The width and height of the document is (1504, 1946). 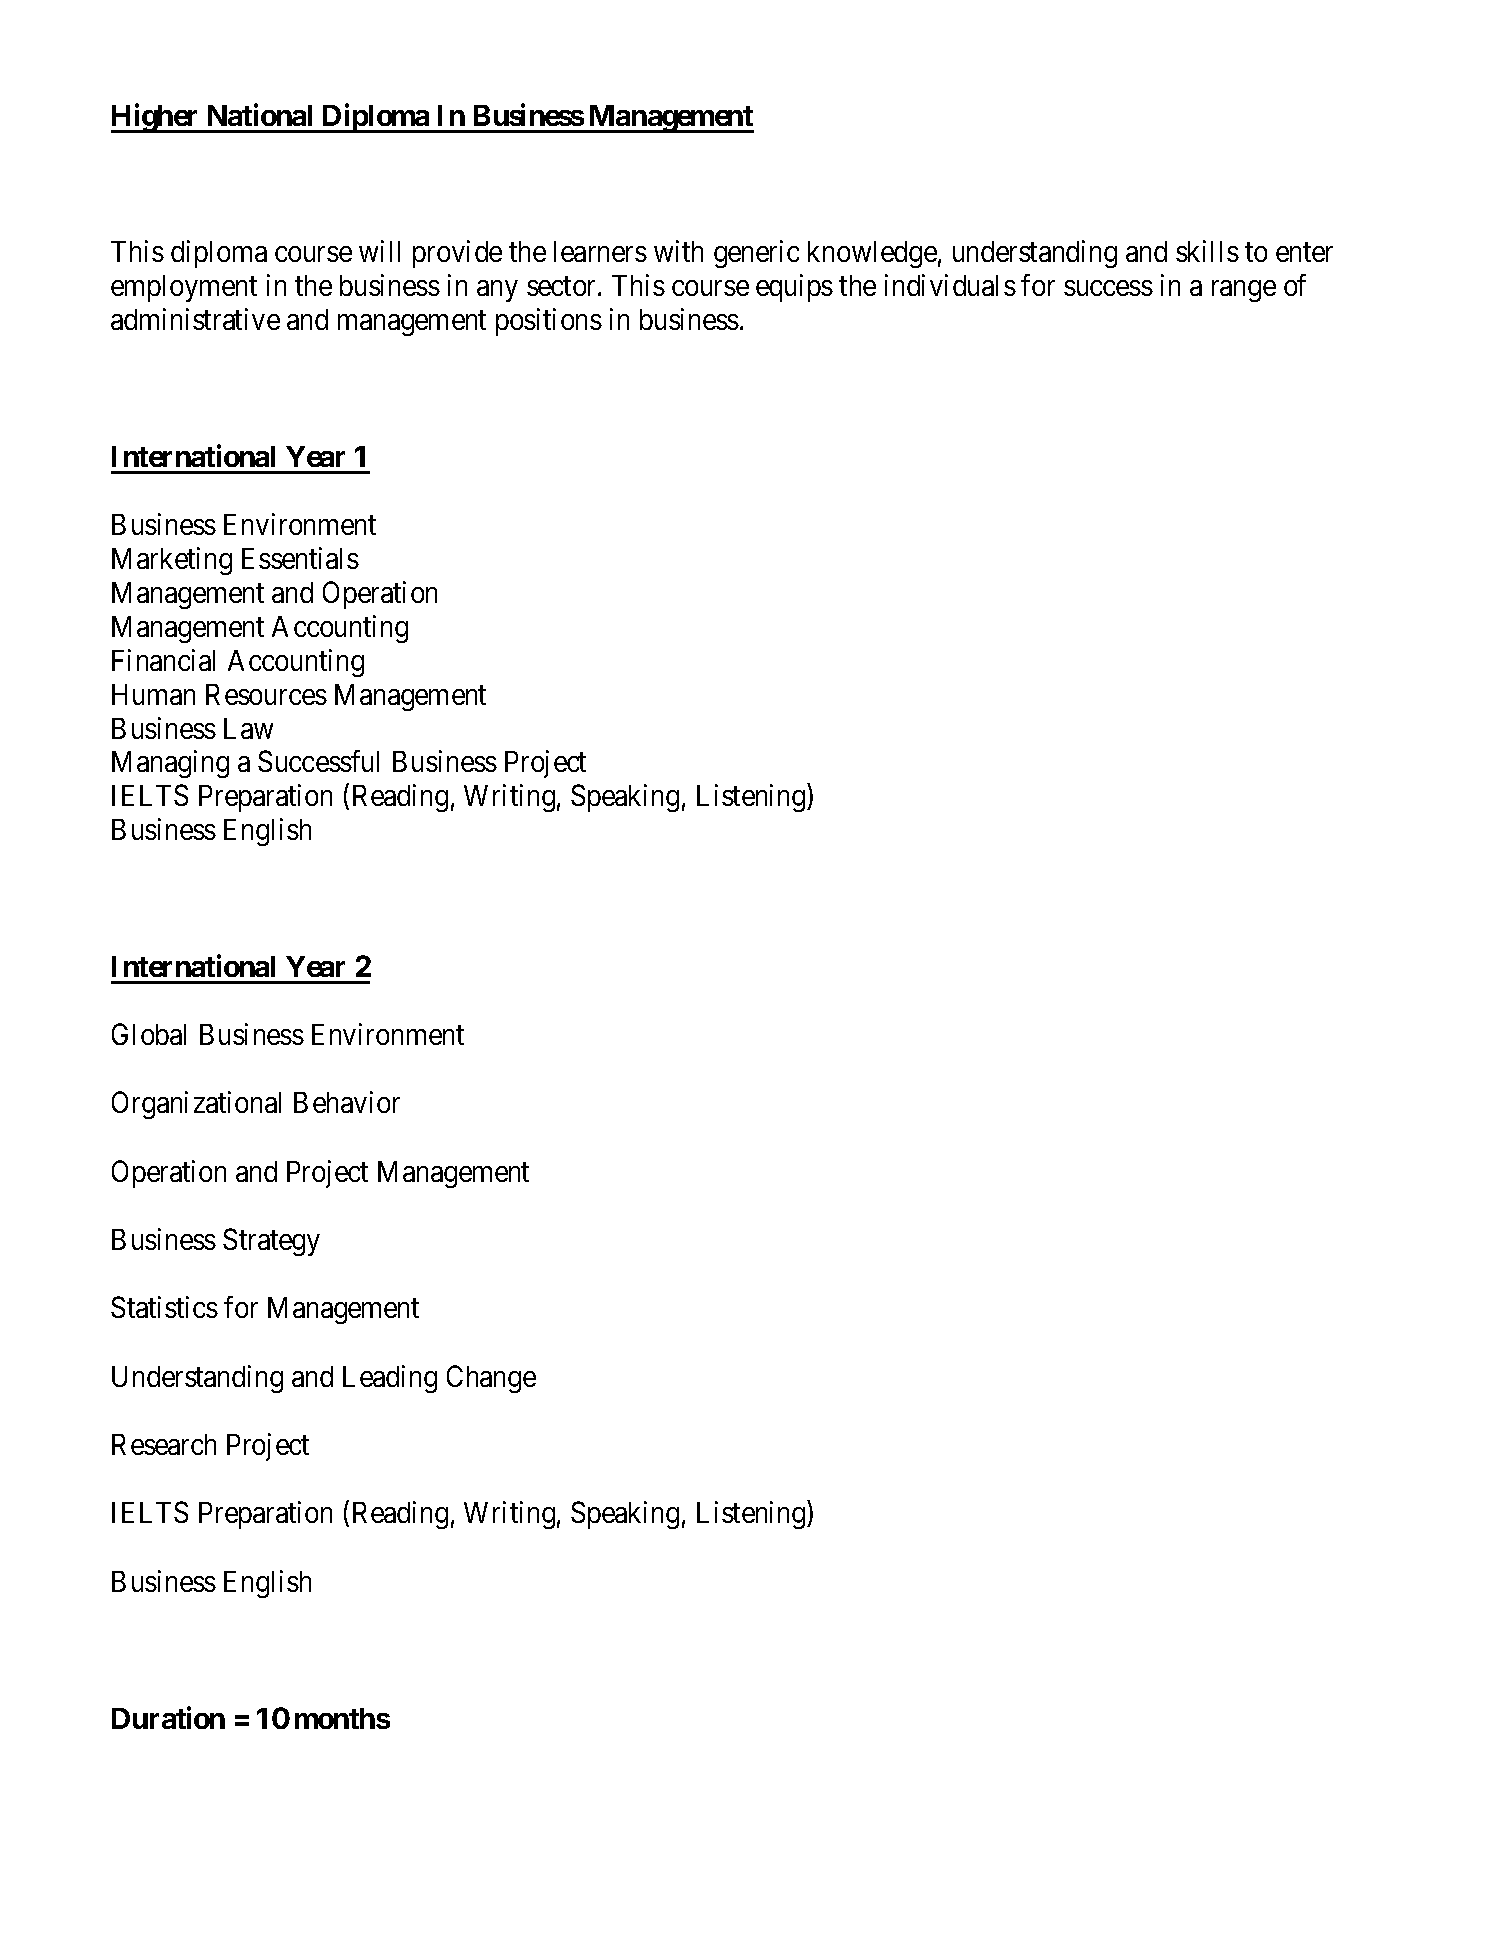 I want to click on Behavior, so click(x=347, y=1102).
